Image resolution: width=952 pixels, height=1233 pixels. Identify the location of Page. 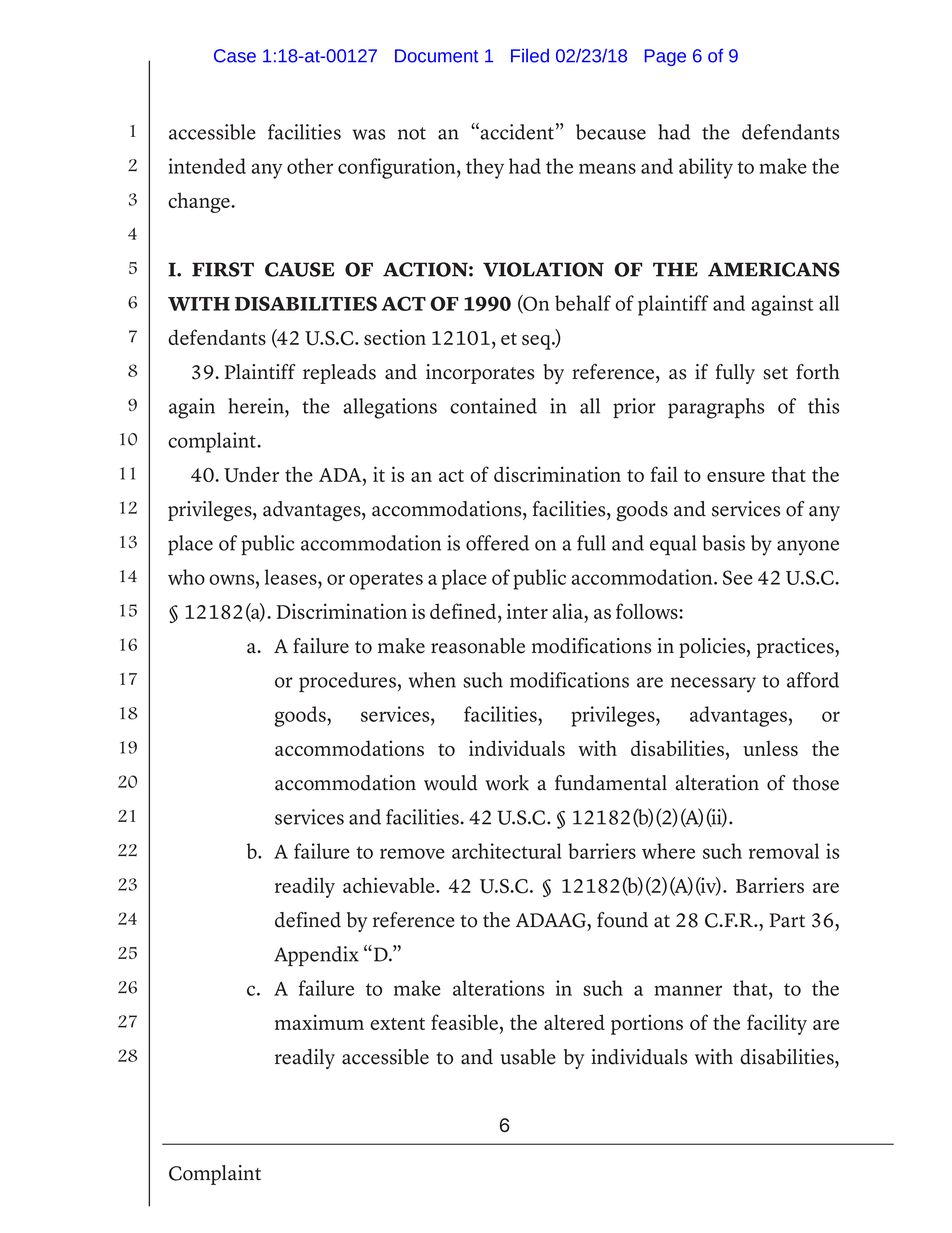
(665, 57).
